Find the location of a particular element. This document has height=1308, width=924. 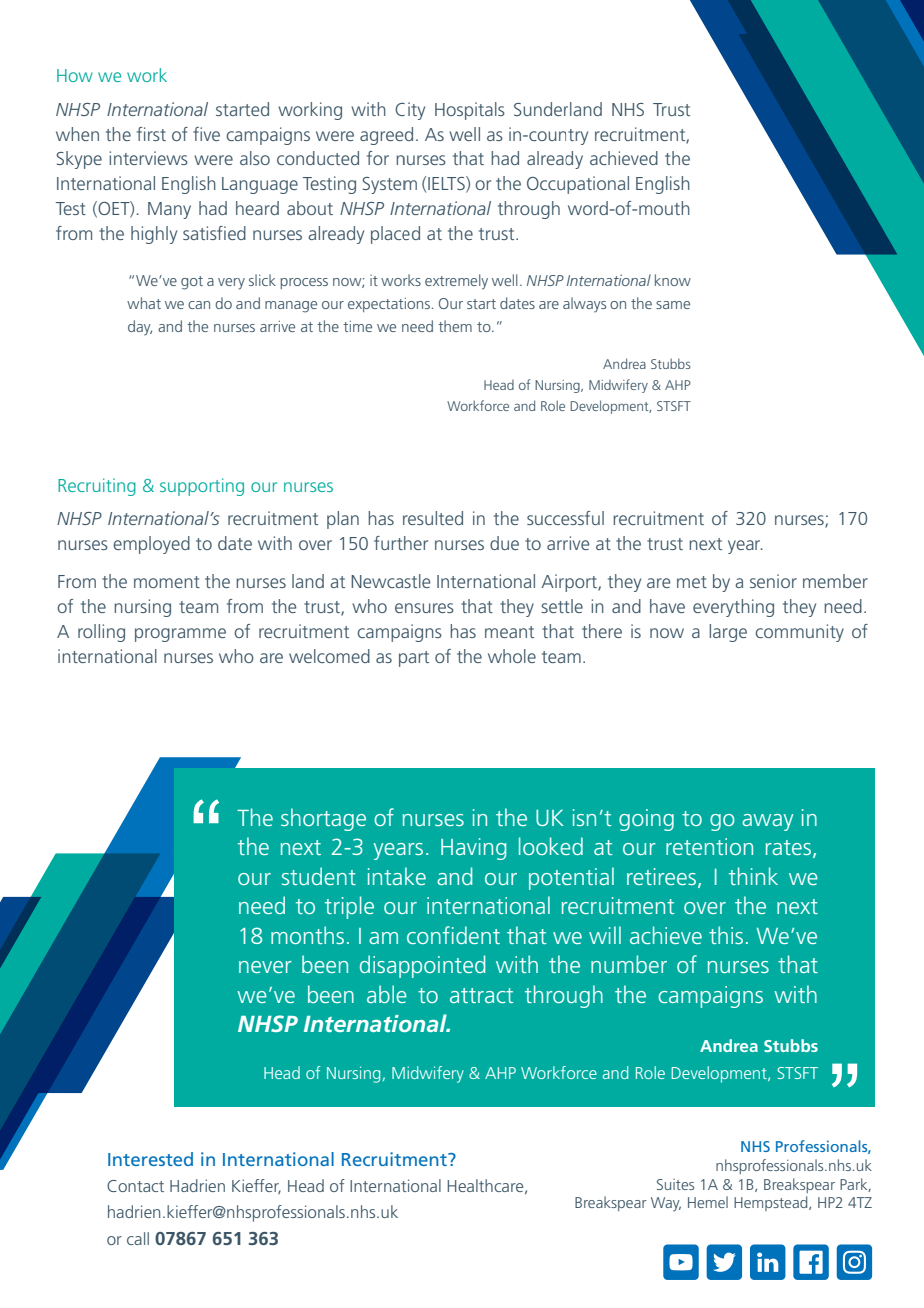

this is located at coordinates (726, 935).
